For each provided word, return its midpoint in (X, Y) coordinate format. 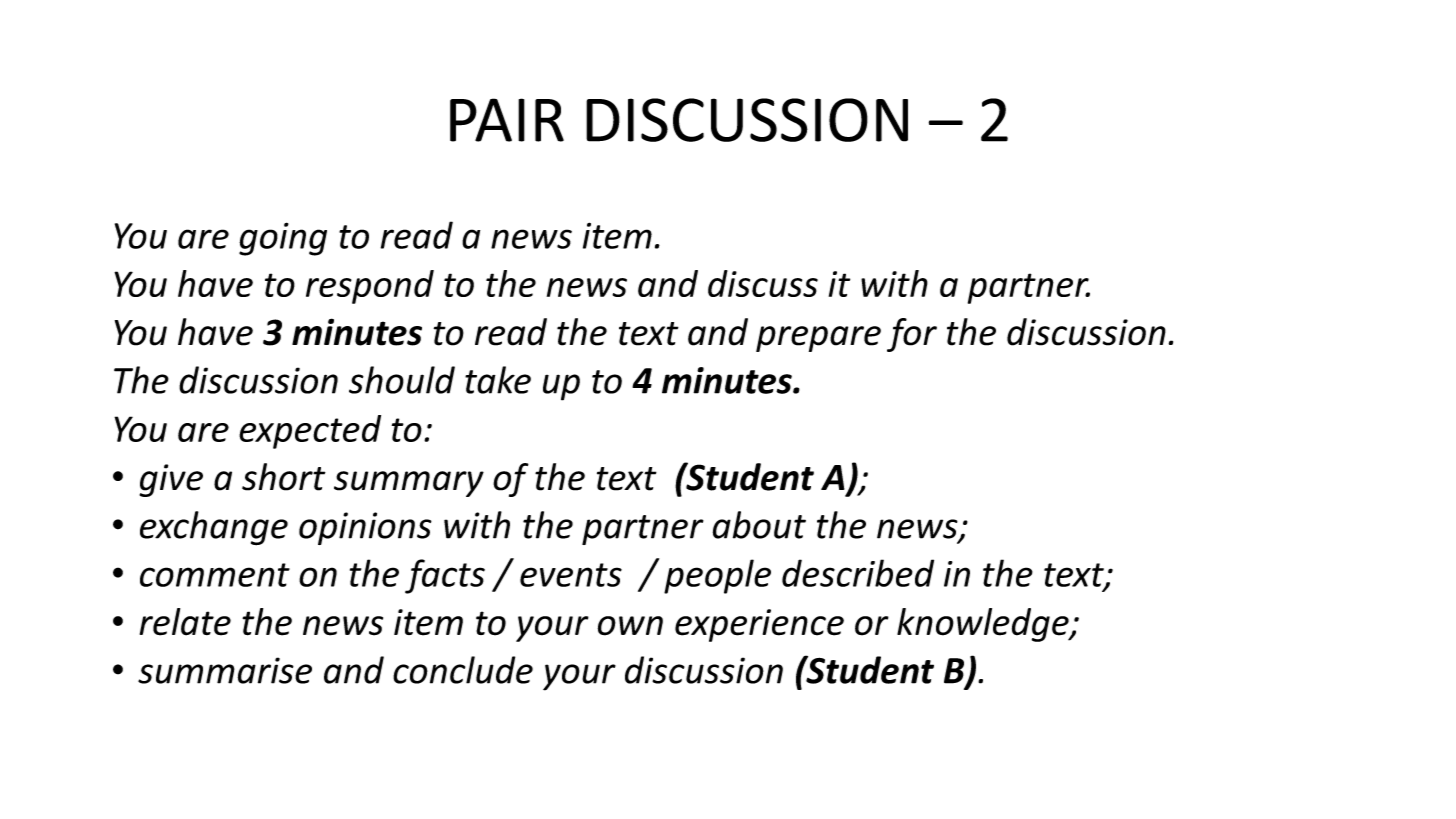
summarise (225, 670)
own (630, 626)
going (283, 239)
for (912, 335)
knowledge (984, 625)
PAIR (507, 120)
